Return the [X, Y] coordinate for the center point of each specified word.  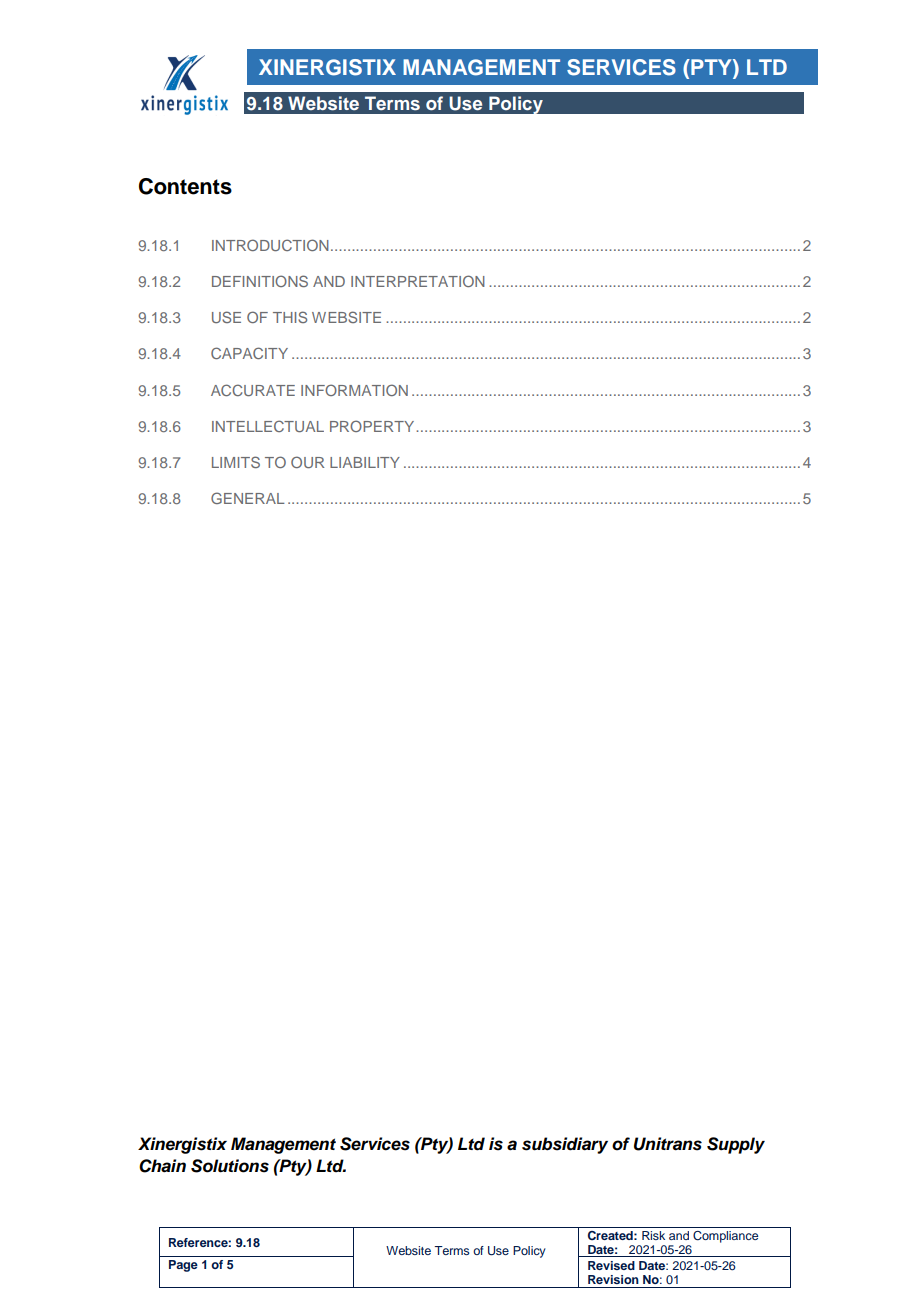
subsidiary [565, 1145]
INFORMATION [354, 390]
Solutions [230, 1166]
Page [183, 1266]
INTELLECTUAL [268, 426]
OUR [307, 462]
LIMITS [236, 462]
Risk [653, 1235]
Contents [185, 186]
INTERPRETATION [418, 281]
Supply [736, 1145]
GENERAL [248, 498]
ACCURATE [253, 390]
